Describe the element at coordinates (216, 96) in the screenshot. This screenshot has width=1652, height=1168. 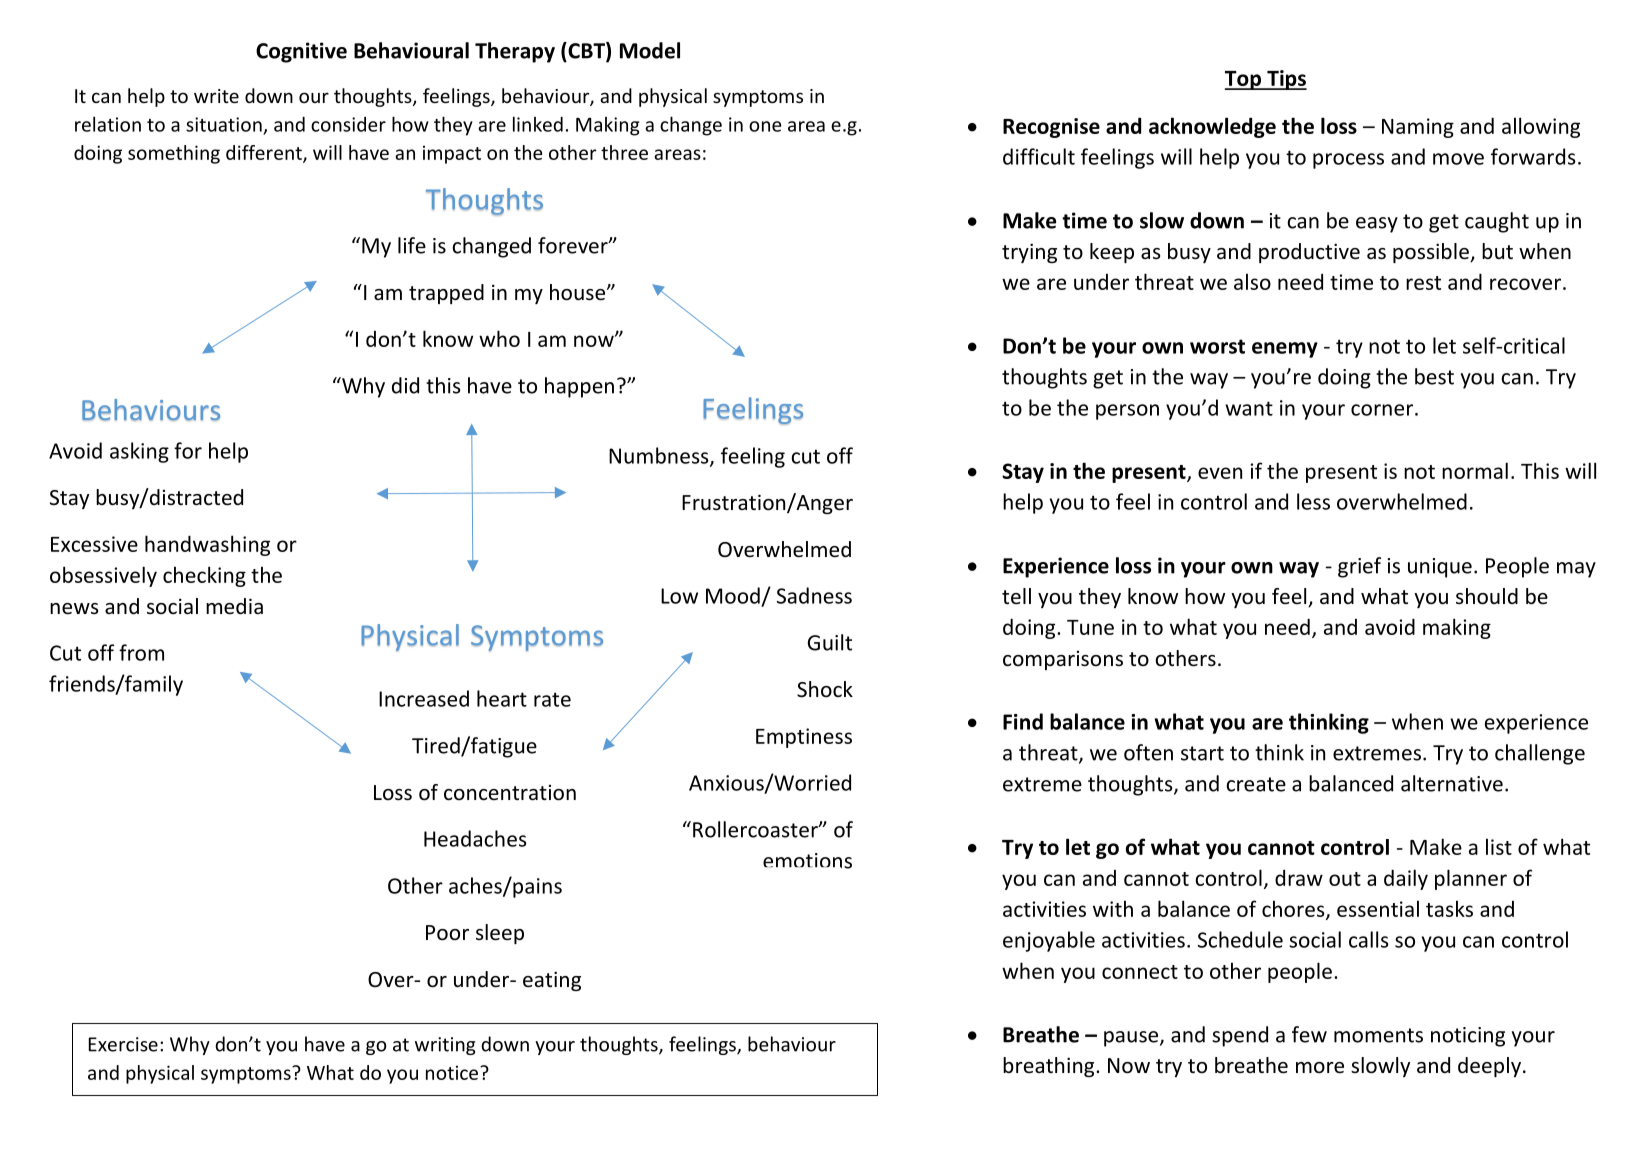
I see `write` at that location.
